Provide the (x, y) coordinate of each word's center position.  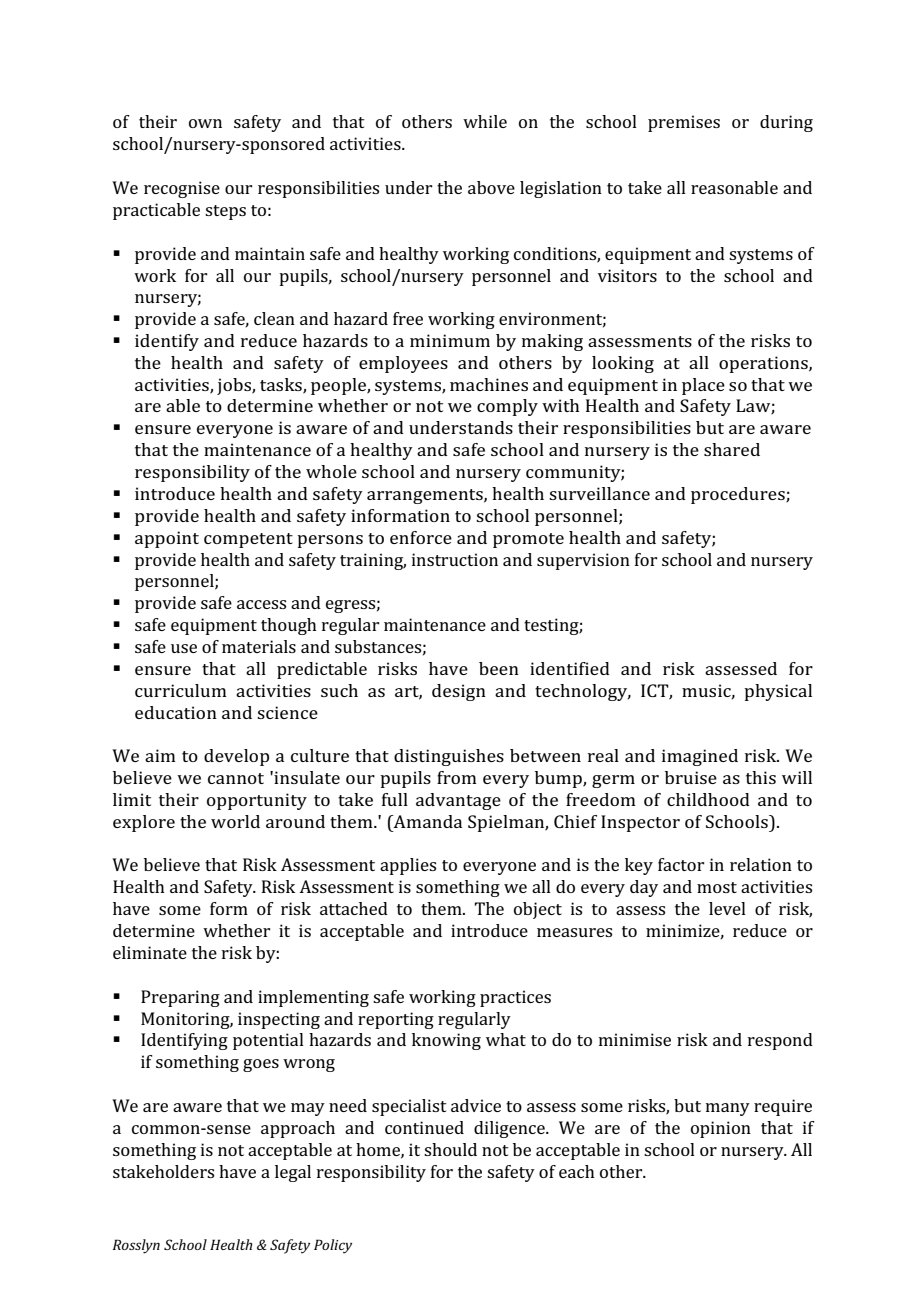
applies (408, 866)
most (717, 887)
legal (293, 1173)
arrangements (426, 496)
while (485, 121)
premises (684, 123)
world (235, 821)
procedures (739, 495)
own (205, 123)
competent (248, 540)
